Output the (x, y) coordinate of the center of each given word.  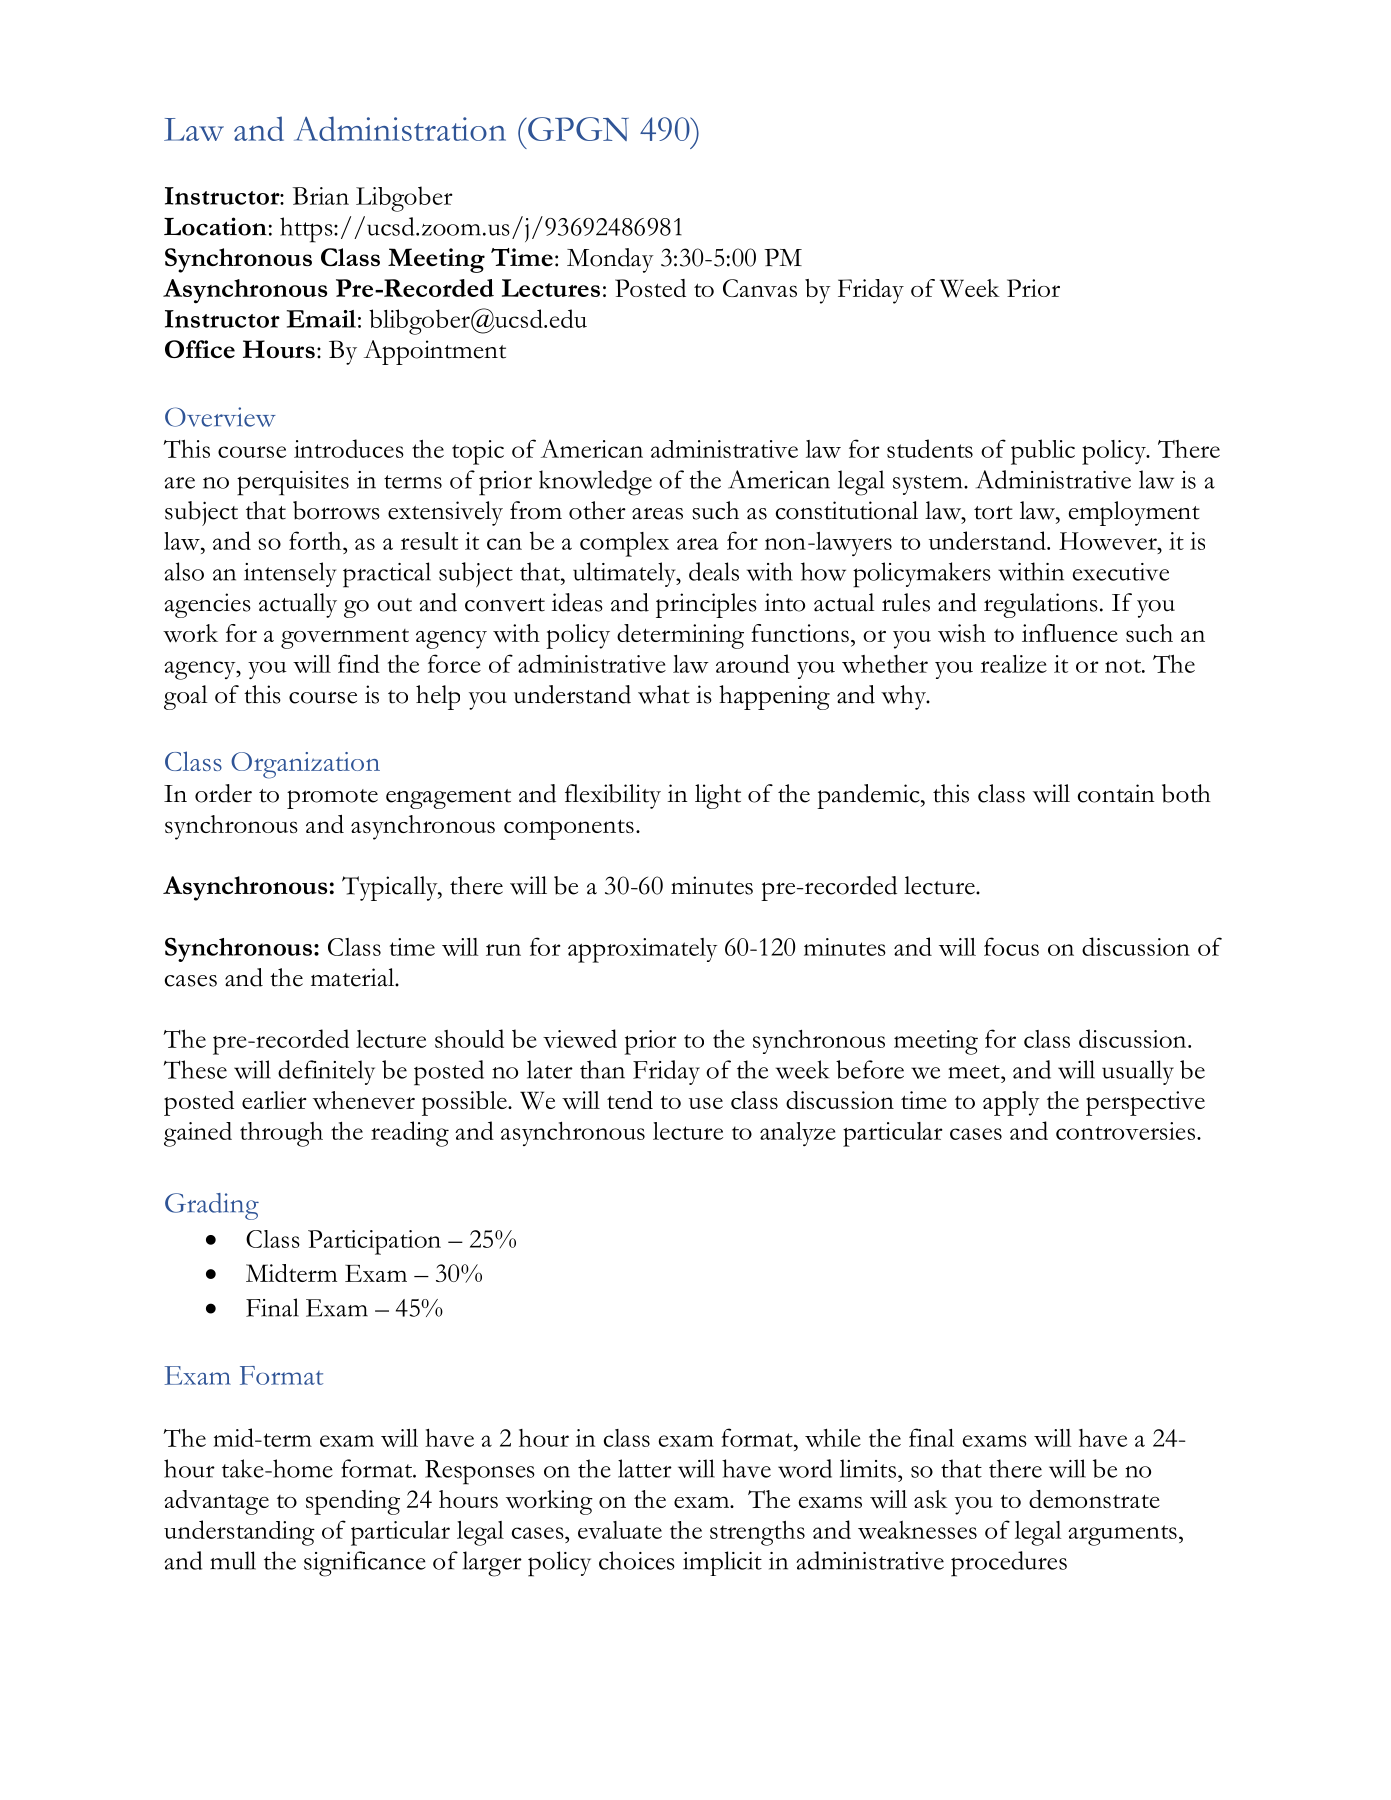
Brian (321, 196)
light (718, 796)
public (1043, 452)
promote (332, 799)
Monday (610, 260)
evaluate (620, 1530)
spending (353, 1502)
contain (1116, 793)
